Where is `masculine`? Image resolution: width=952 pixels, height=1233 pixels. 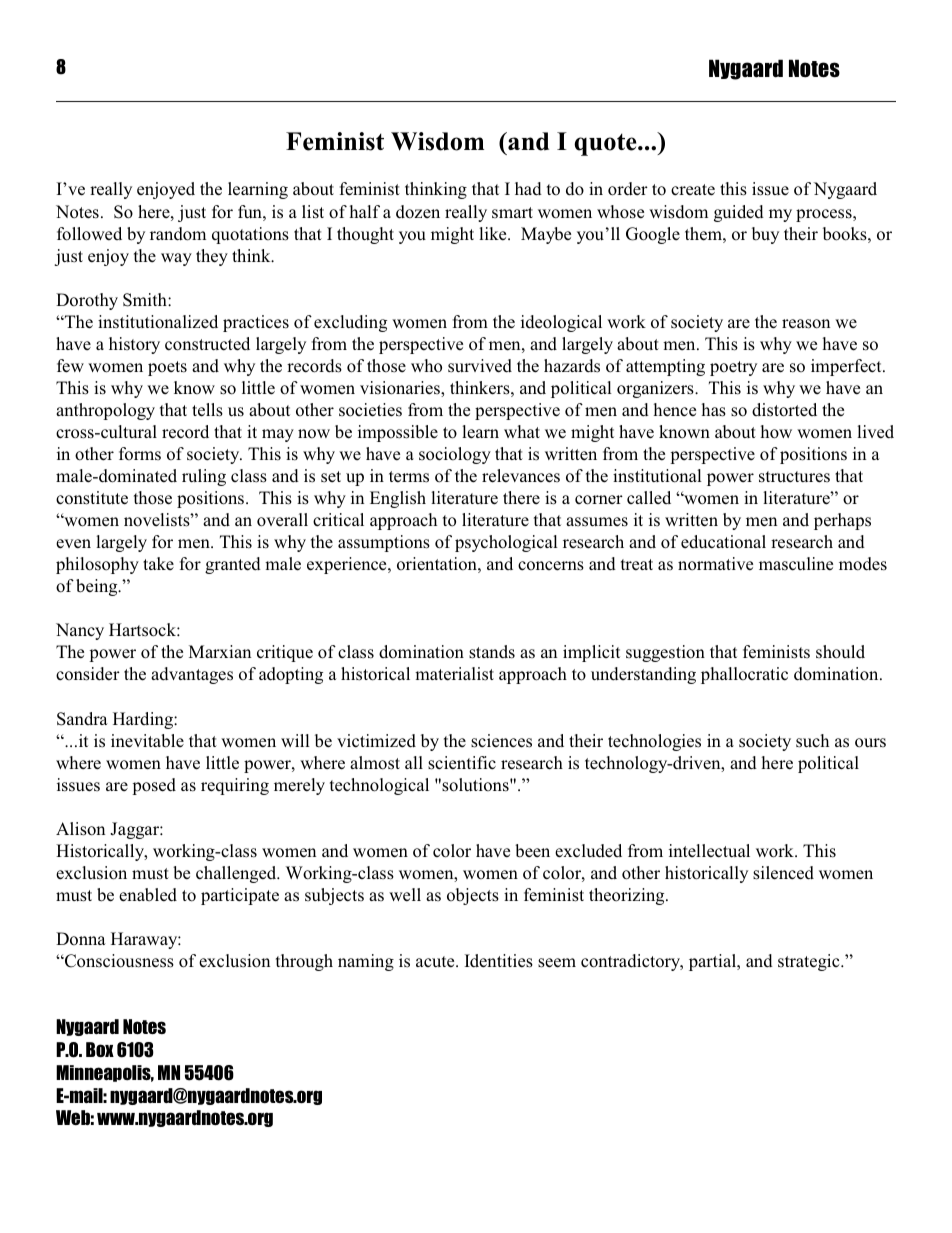 masculine is located at coordinates (796, 564).
